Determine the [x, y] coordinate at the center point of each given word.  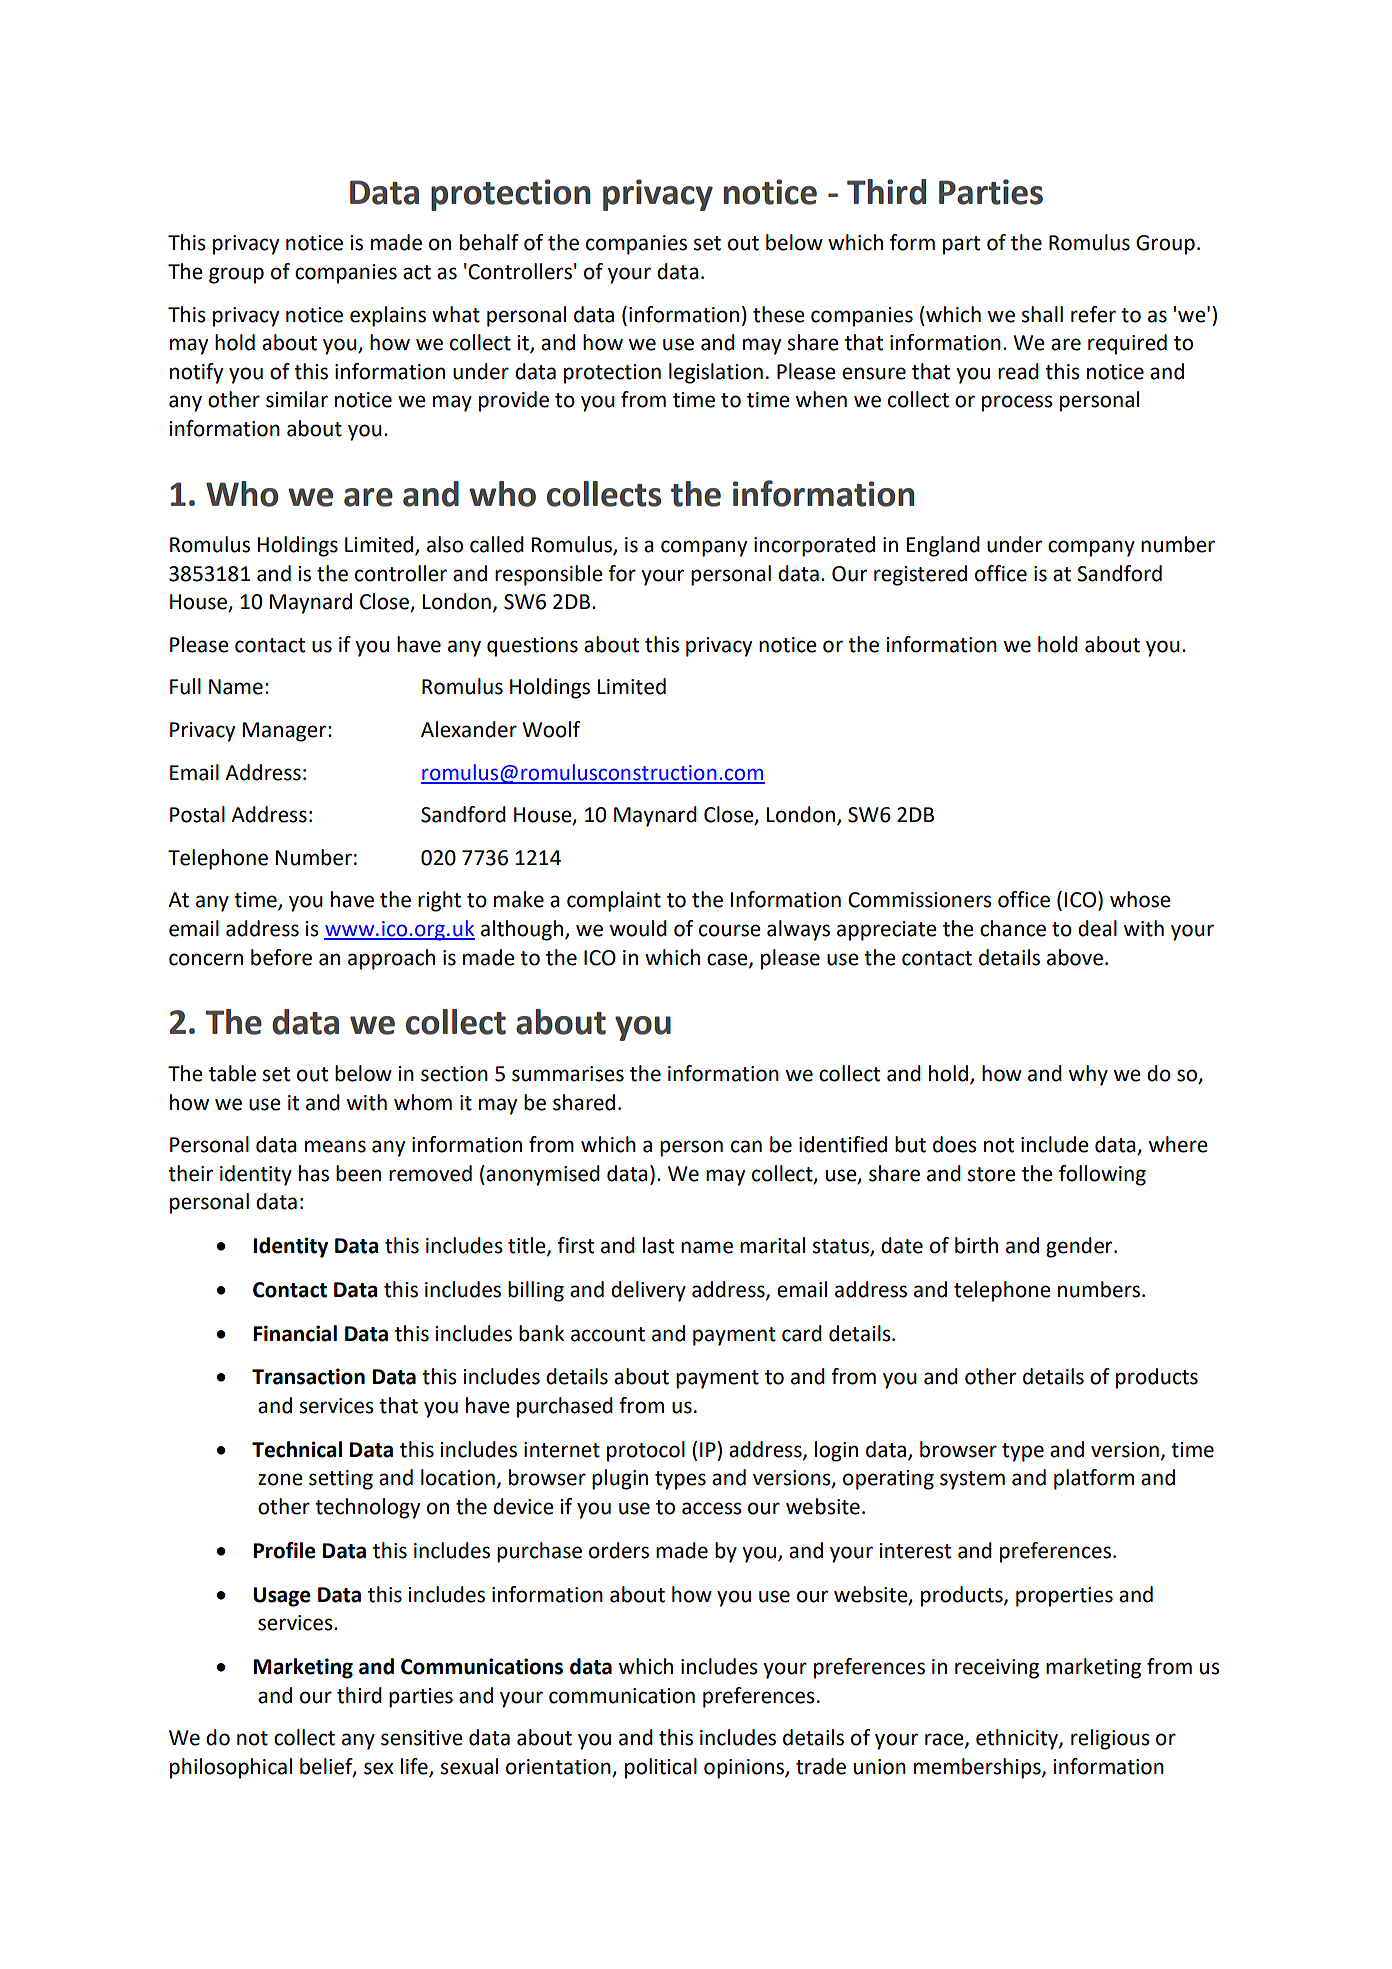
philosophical [231, 1768]
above [1075, 957]
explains [388, 316]
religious [1110, 1739]
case [728, 960]
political [661, 1768]
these [779, 314]
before [281, 957]
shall [1042, 314]
